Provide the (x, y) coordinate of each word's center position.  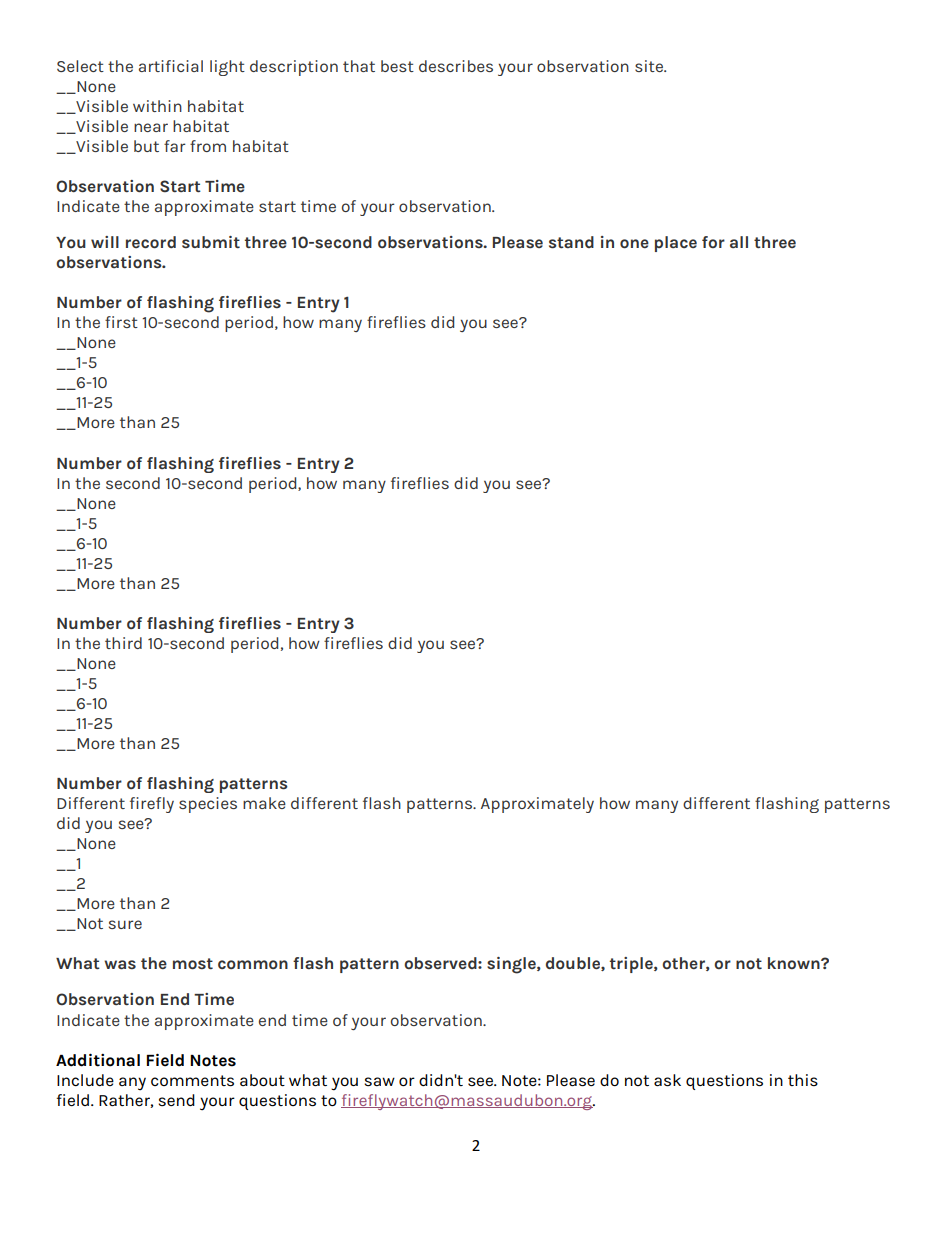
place (676, 244)
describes (456, 66)
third (123, 643)
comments (192, 1081)
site (650, 66)
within (157, 106)
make (264, 803)
